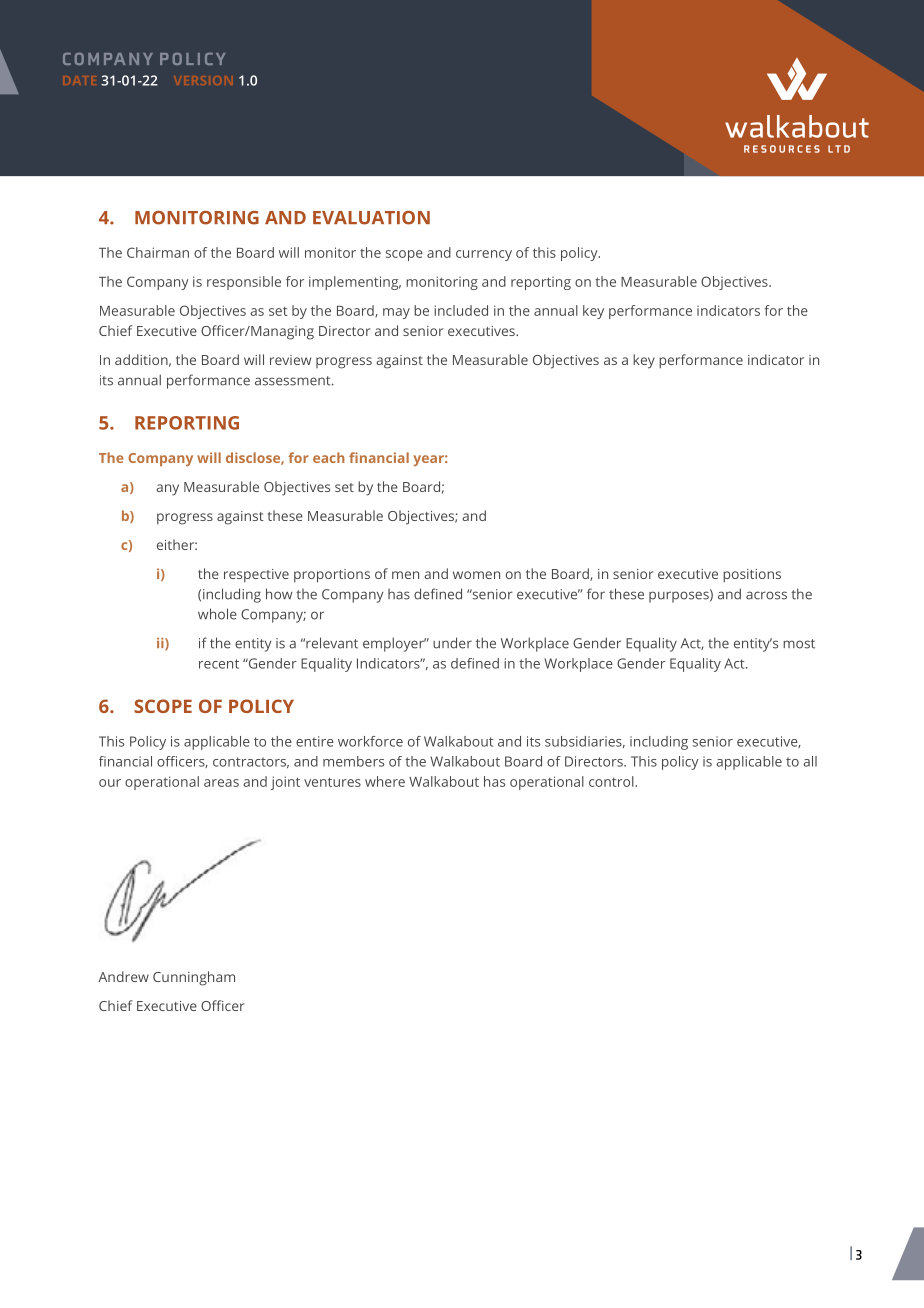 This page has height=1308, width=924. Describe the element at coordinates (217, 614) in the page. I see `whole` at that location.
